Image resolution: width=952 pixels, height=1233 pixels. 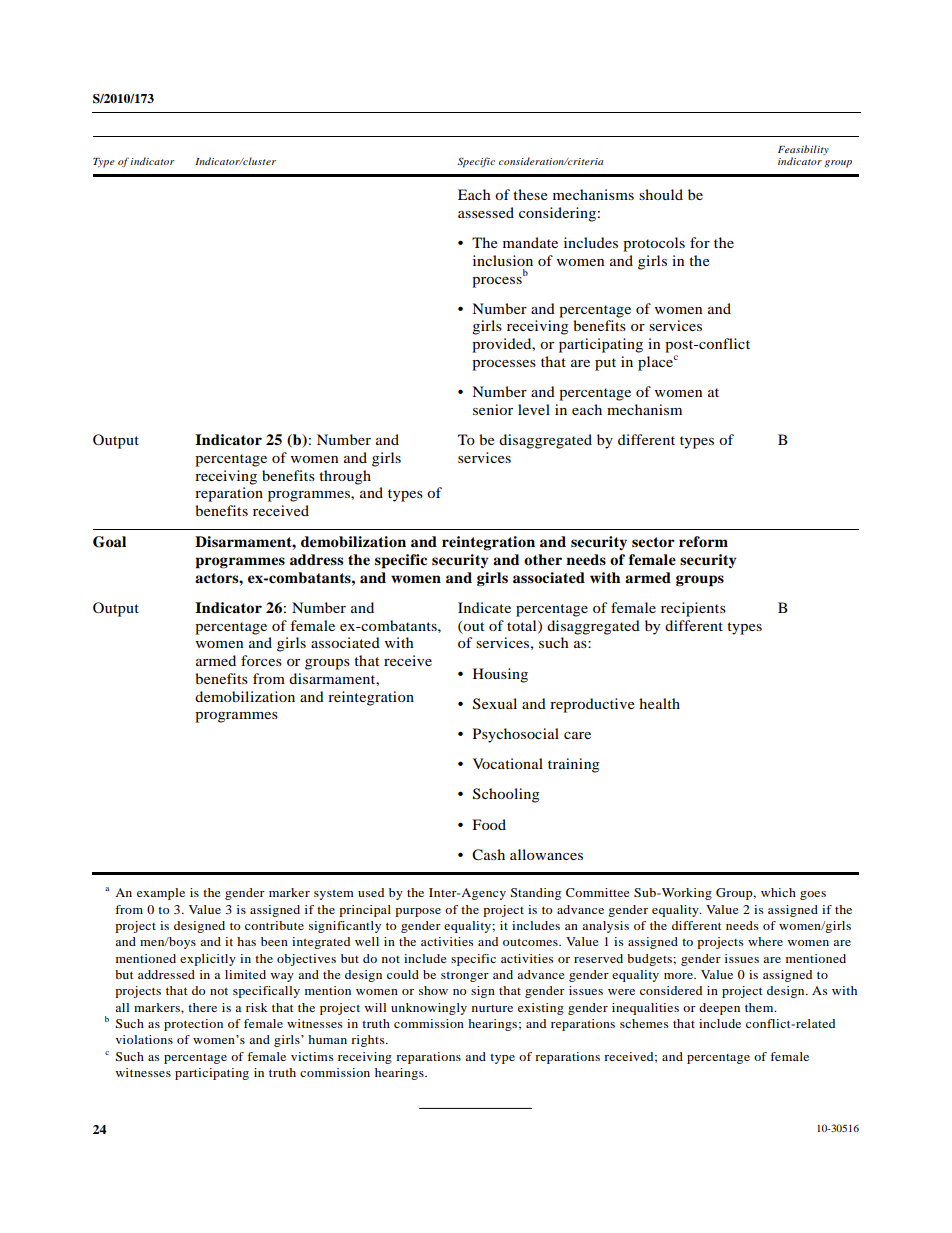 I want to click on these, so click(x=530, y=194).
